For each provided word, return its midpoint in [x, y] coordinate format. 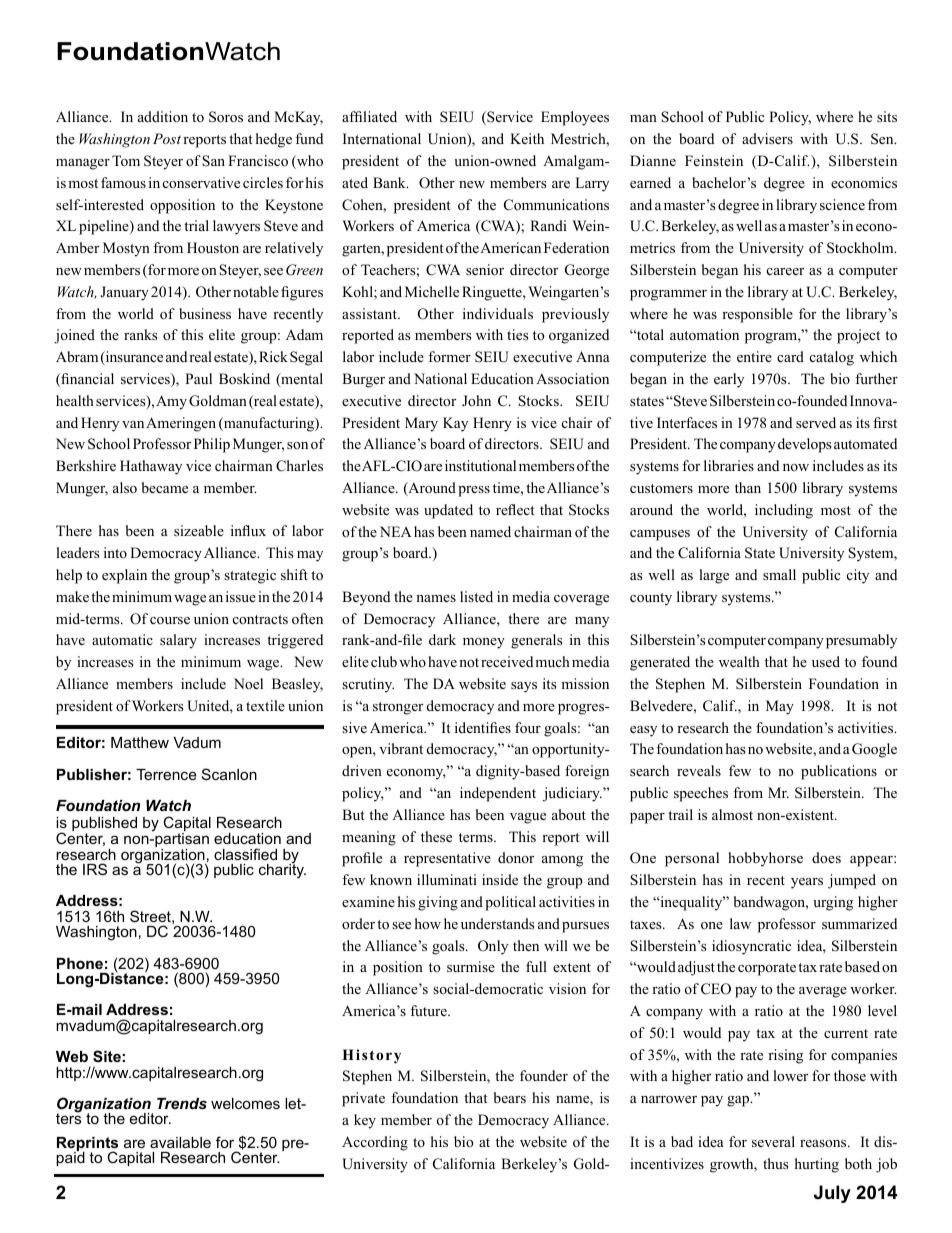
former [449, 356]
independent [498, 794]
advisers [767, 138]
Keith [527, 138]
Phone [80, 963]
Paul [198, 378]
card [790, 356]
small [779, 574]
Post [167, 138]
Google [874, 750]
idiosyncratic [751, 947]
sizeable [199, 530]
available [180, 1142]
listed [476, 596]
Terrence [166, 774]
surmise [471, 966]
